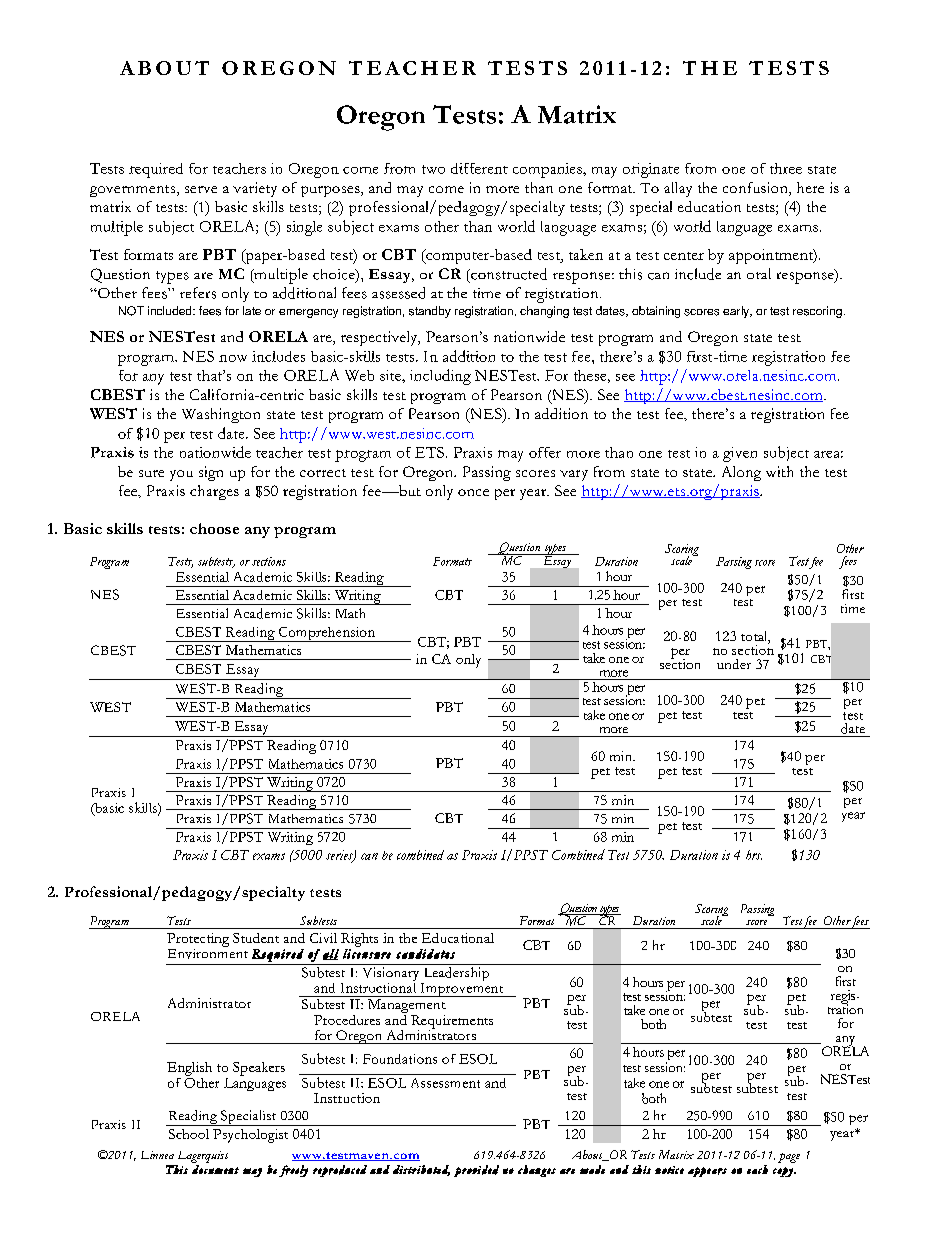 Image resolution: width=952 pixels, height=1233 pixels. Describe the element at coordinates (734, 664) in the image. I see `under` at that location.
